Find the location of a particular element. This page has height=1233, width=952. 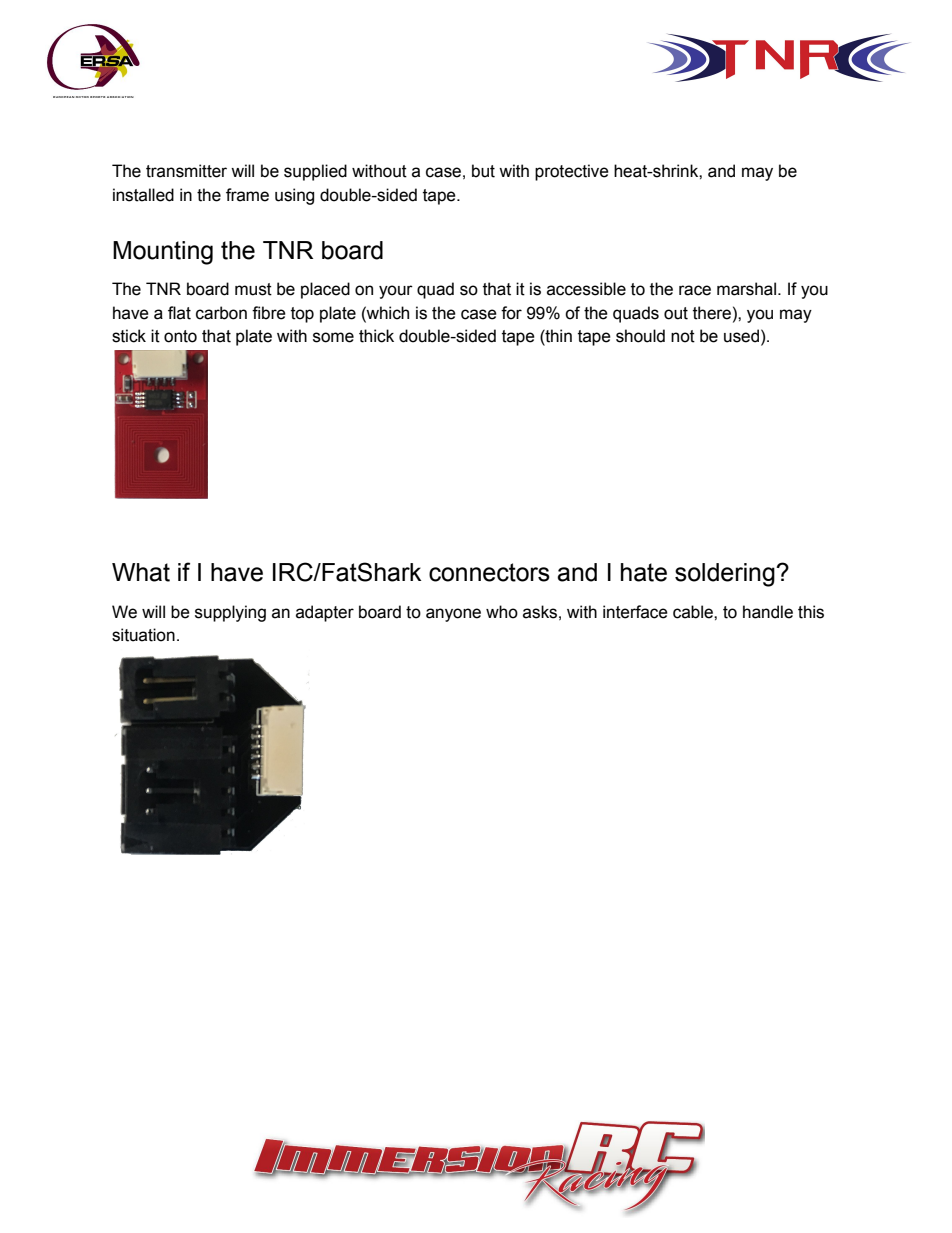

anyone is located at coordinates (453, 615).
